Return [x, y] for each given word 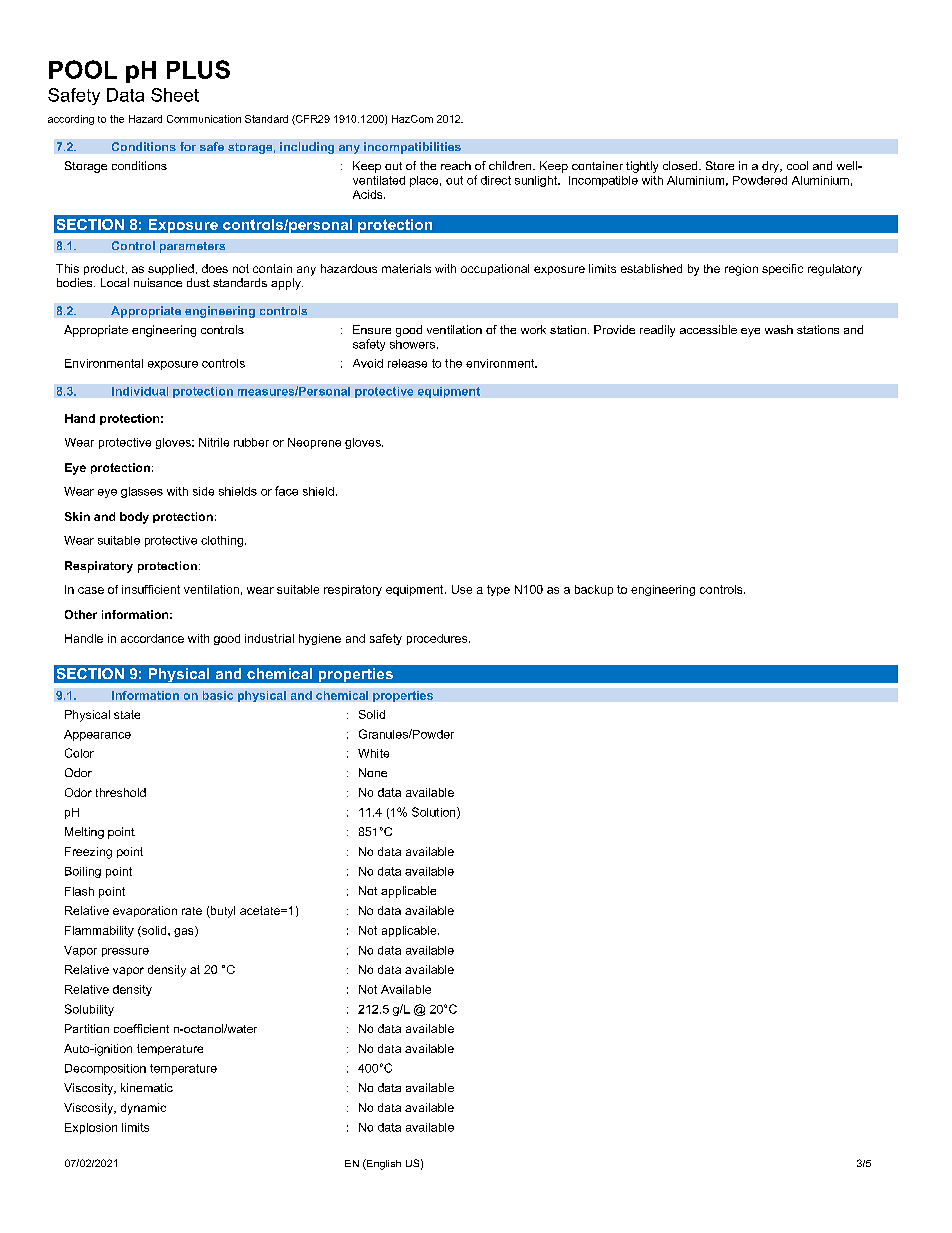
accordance [152, 638]
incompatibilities [412, 148]
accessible [708, 329]
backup [594, 590]
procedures [438, 639]
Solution [435, 813]
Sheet [175, 95]
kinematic [147, 1087]
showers [414, 344]
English [383, 1164]
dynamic [143, 1109]
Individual [140, 391]
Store [720, 165]
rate [192, 911]
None [373, 772]
